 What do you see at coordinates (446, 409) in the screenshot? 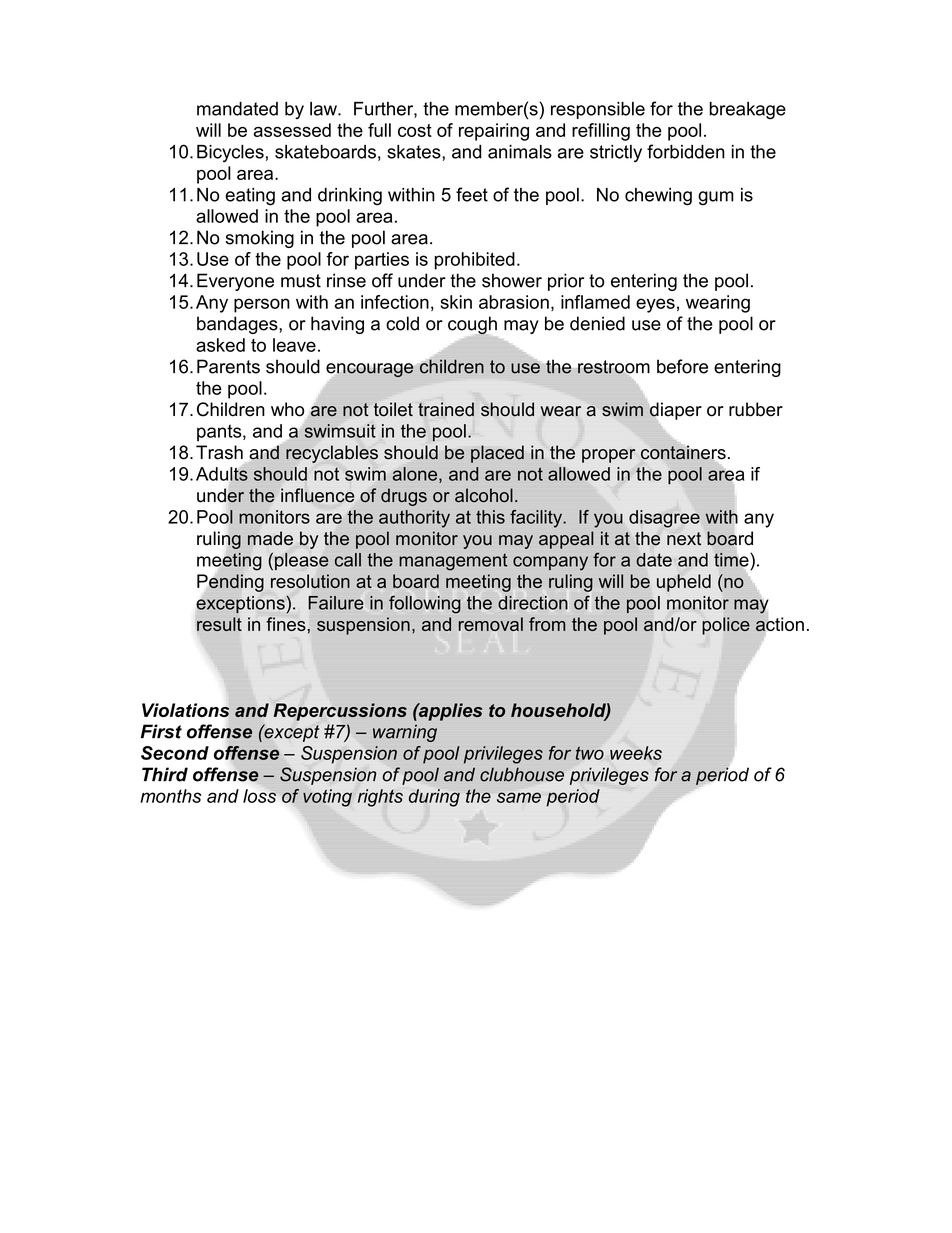
I see `trained` at bounding box center [446, 409].
